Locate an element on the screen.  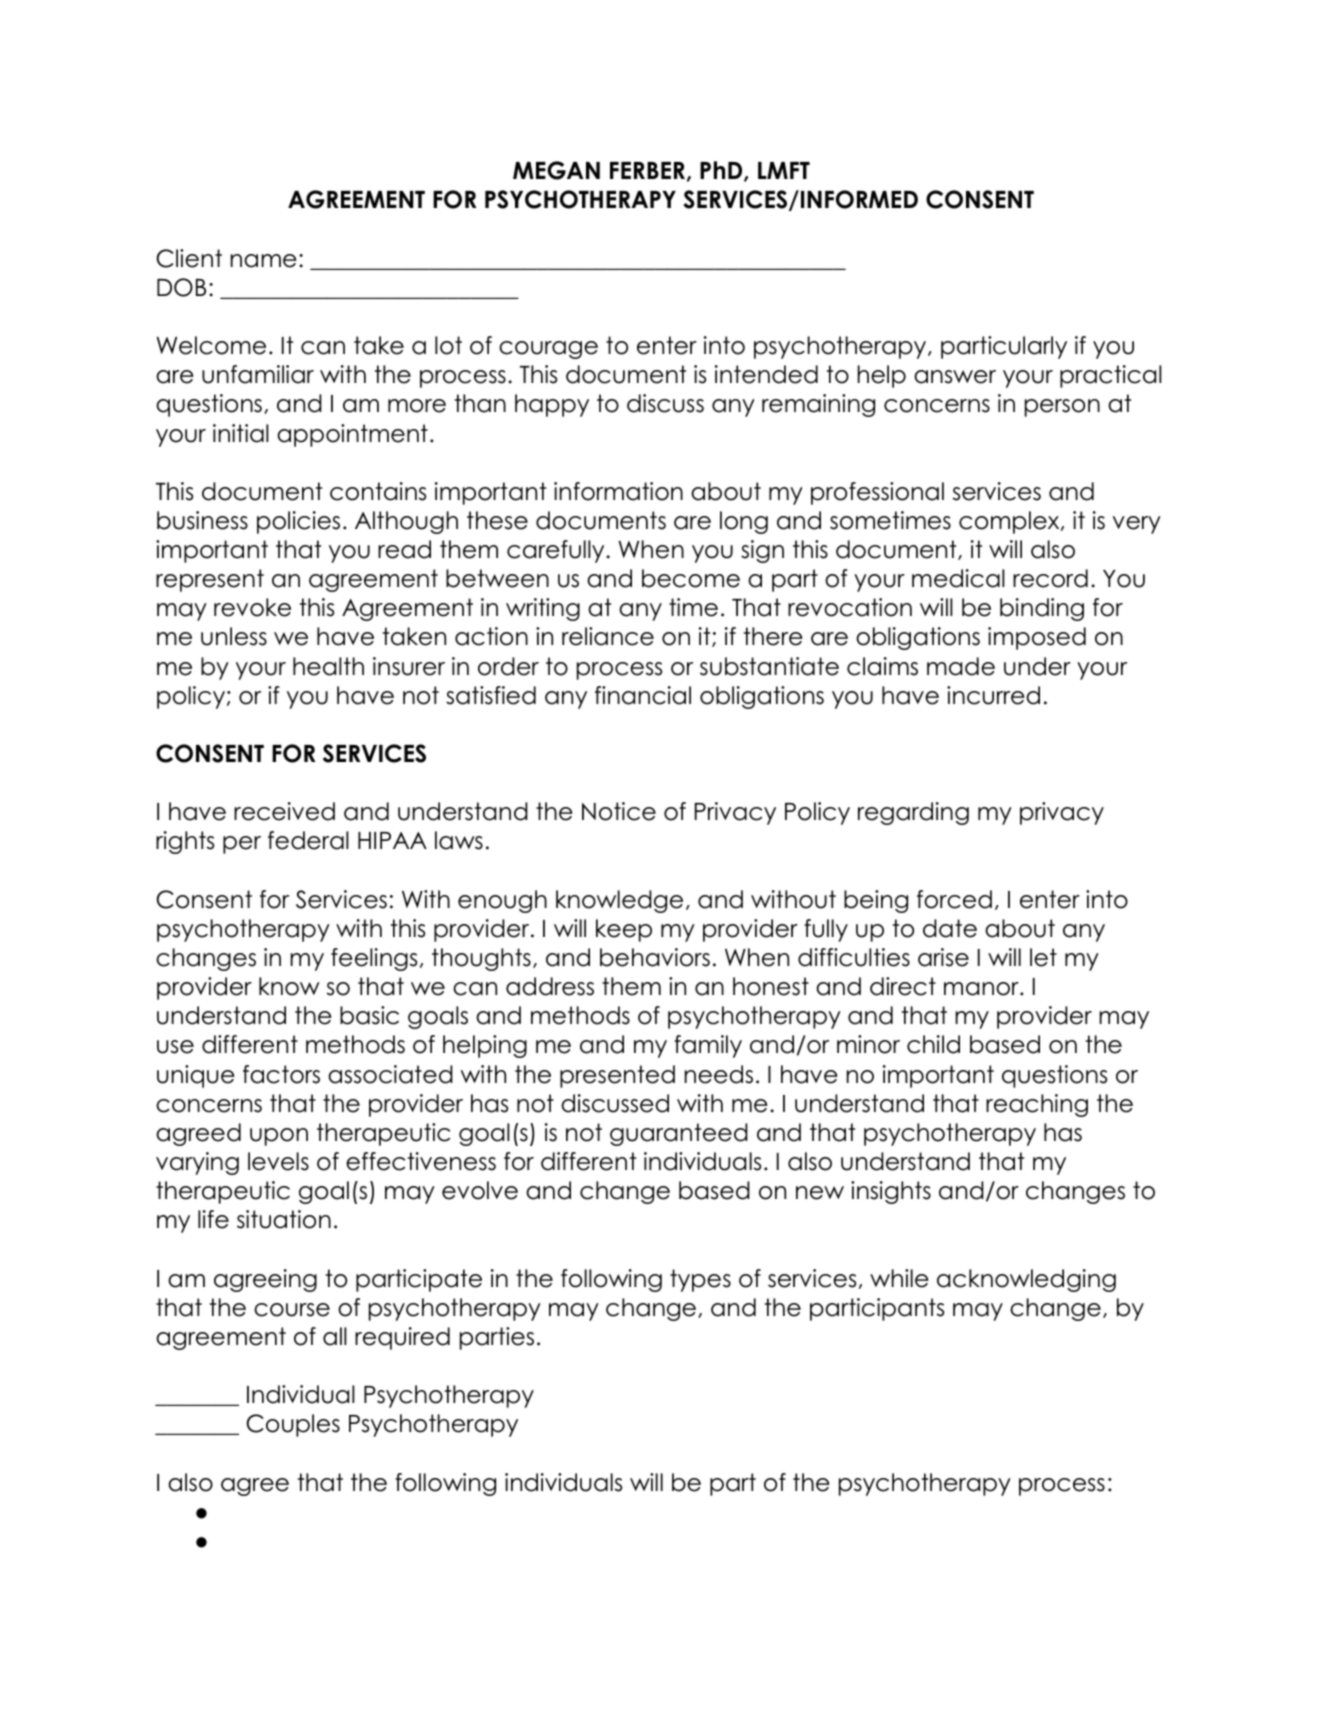
complex is located at coordinates (1010, 522).
